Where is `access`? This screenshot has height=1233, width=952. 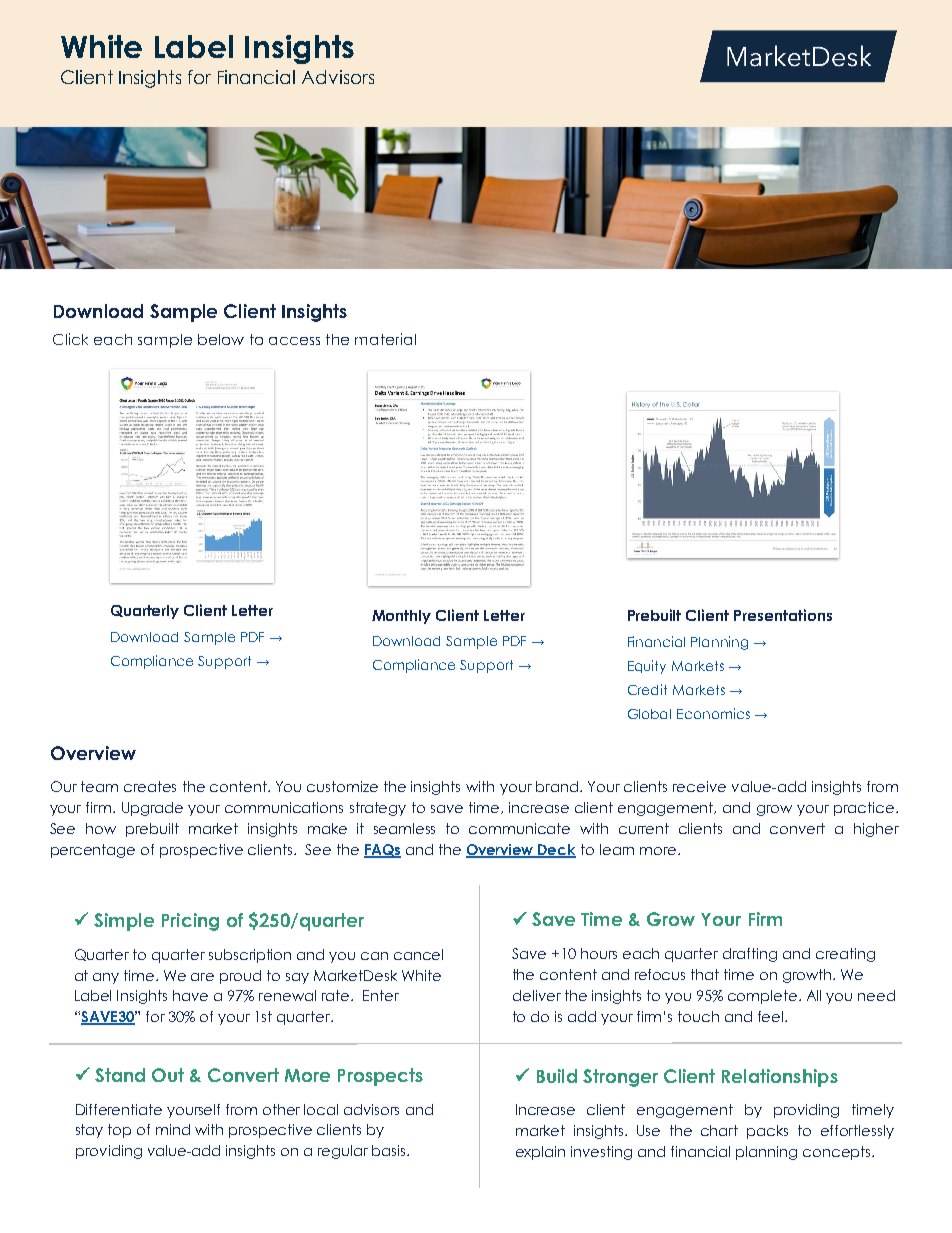
access is located at coordinates (294, 341).
